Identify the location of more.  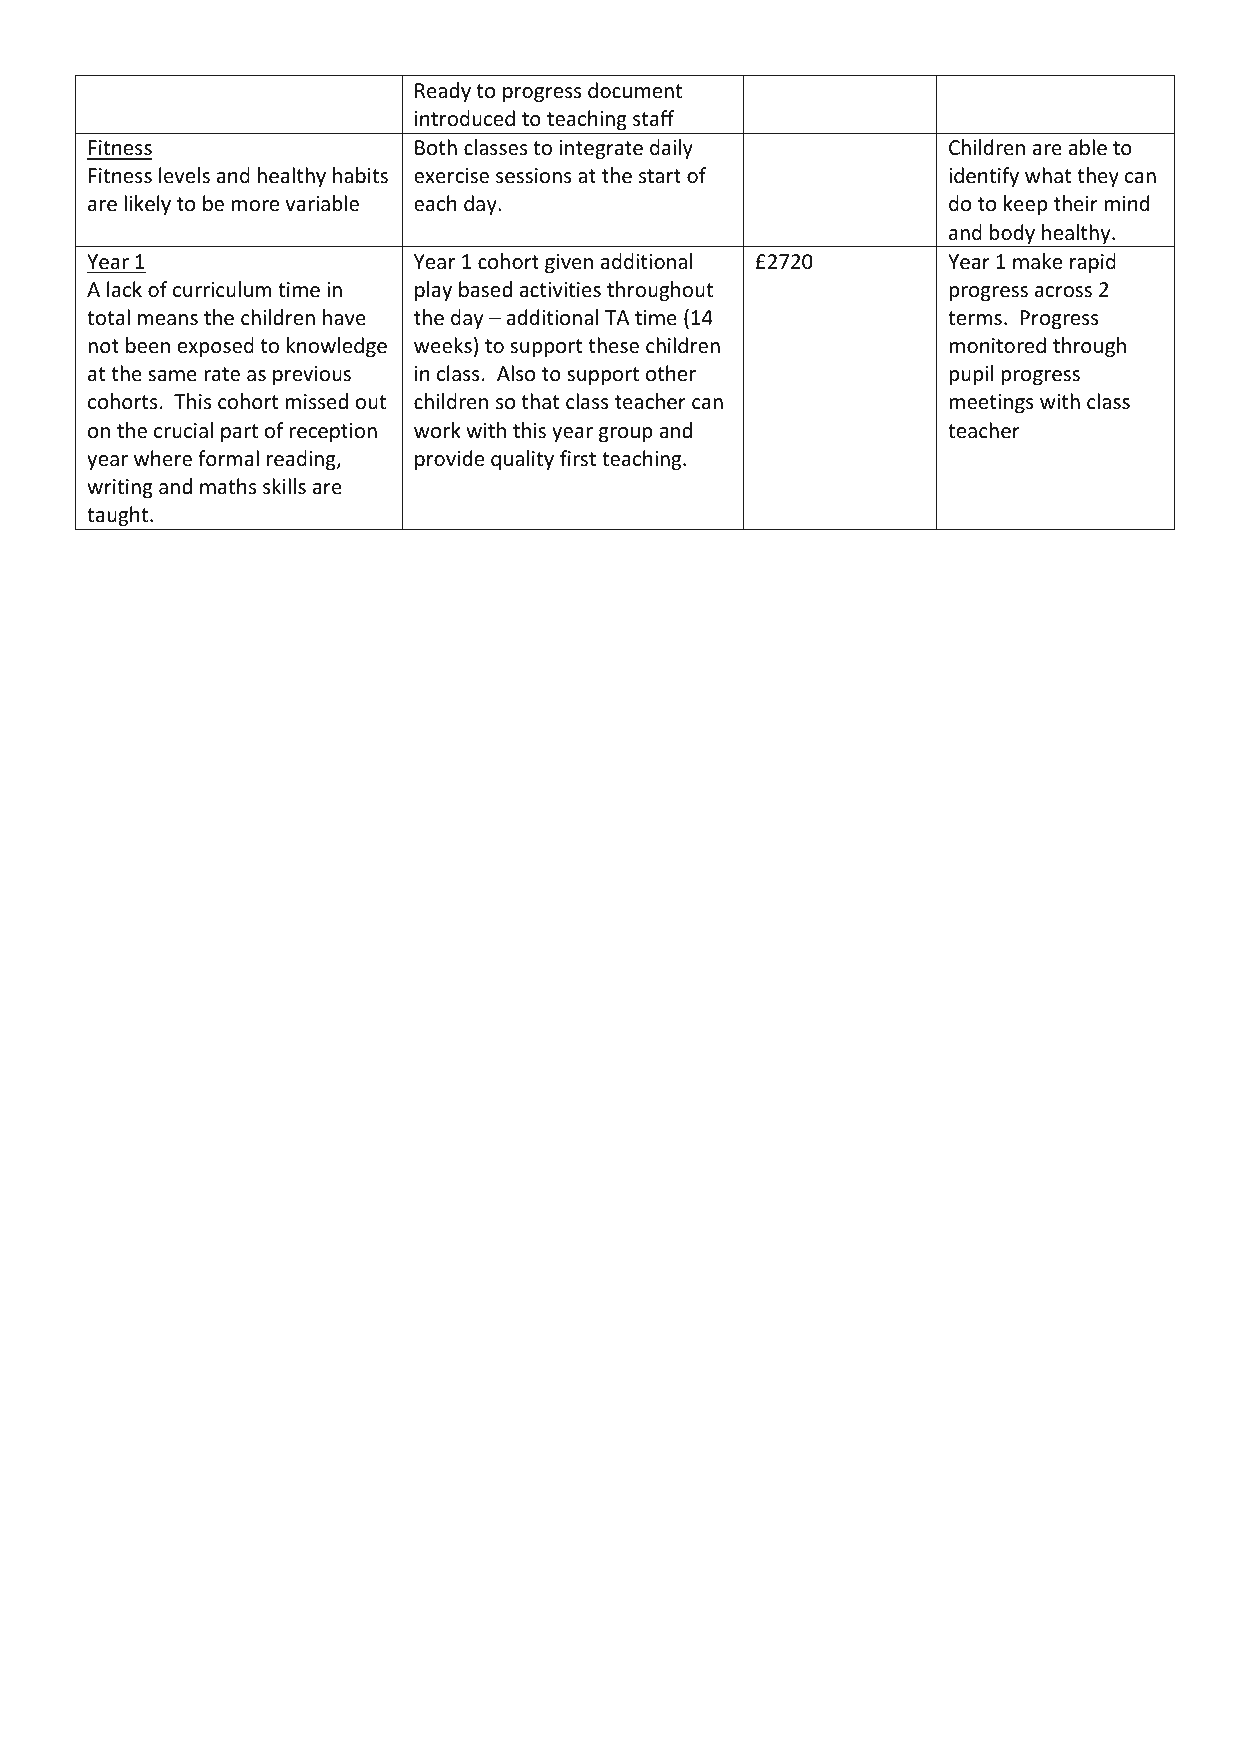
(255, 206).
